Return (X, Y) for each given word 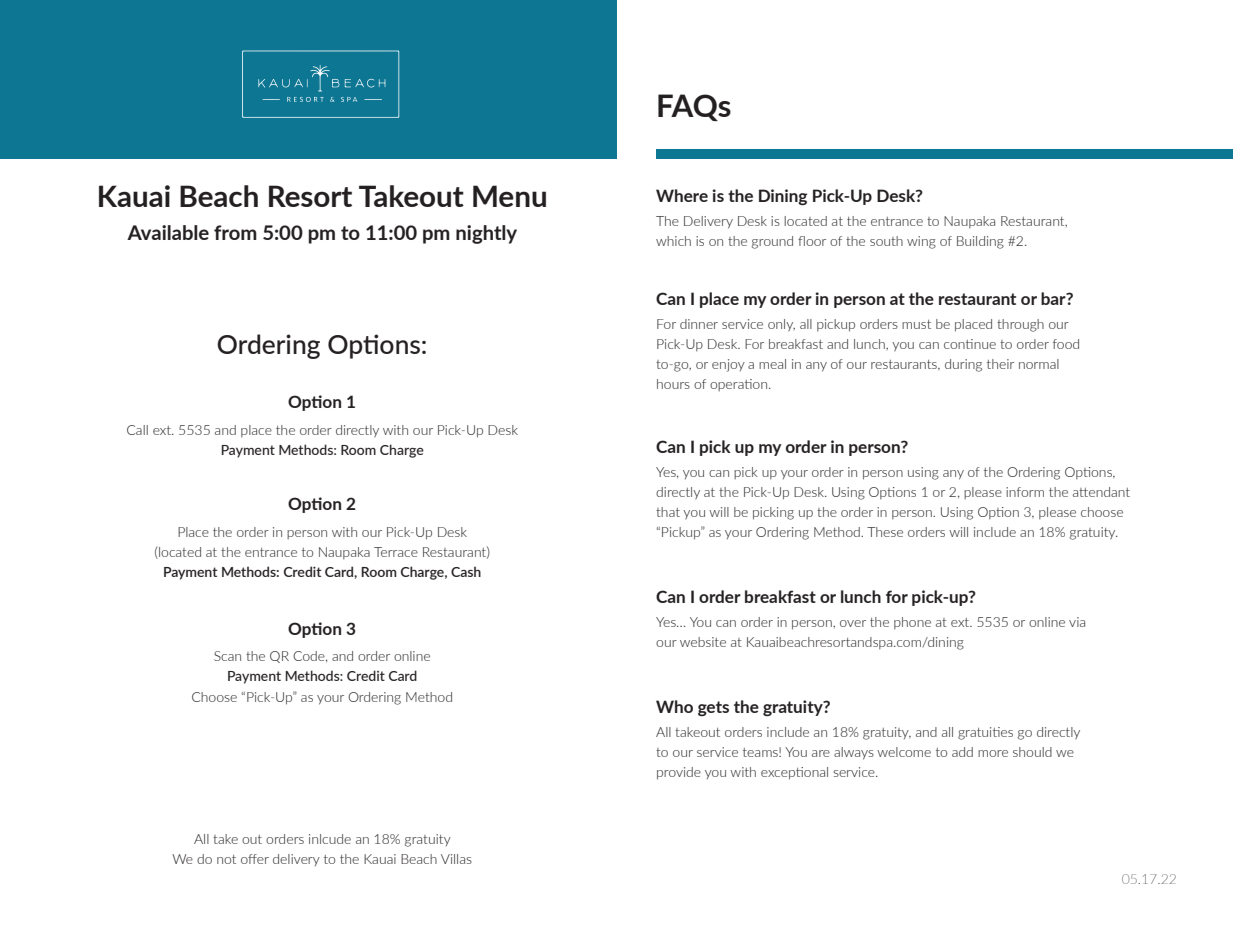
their (1000, 364)
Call (137, 430)
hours (673, 384)
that (668, 512)
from (235, 232)
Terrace (396, 552)
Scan (227, 656)
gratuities (985, 733)
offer (255, 859)
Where (682, 195)
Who (674, 706)
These (885, 532)
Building (980, 242)
